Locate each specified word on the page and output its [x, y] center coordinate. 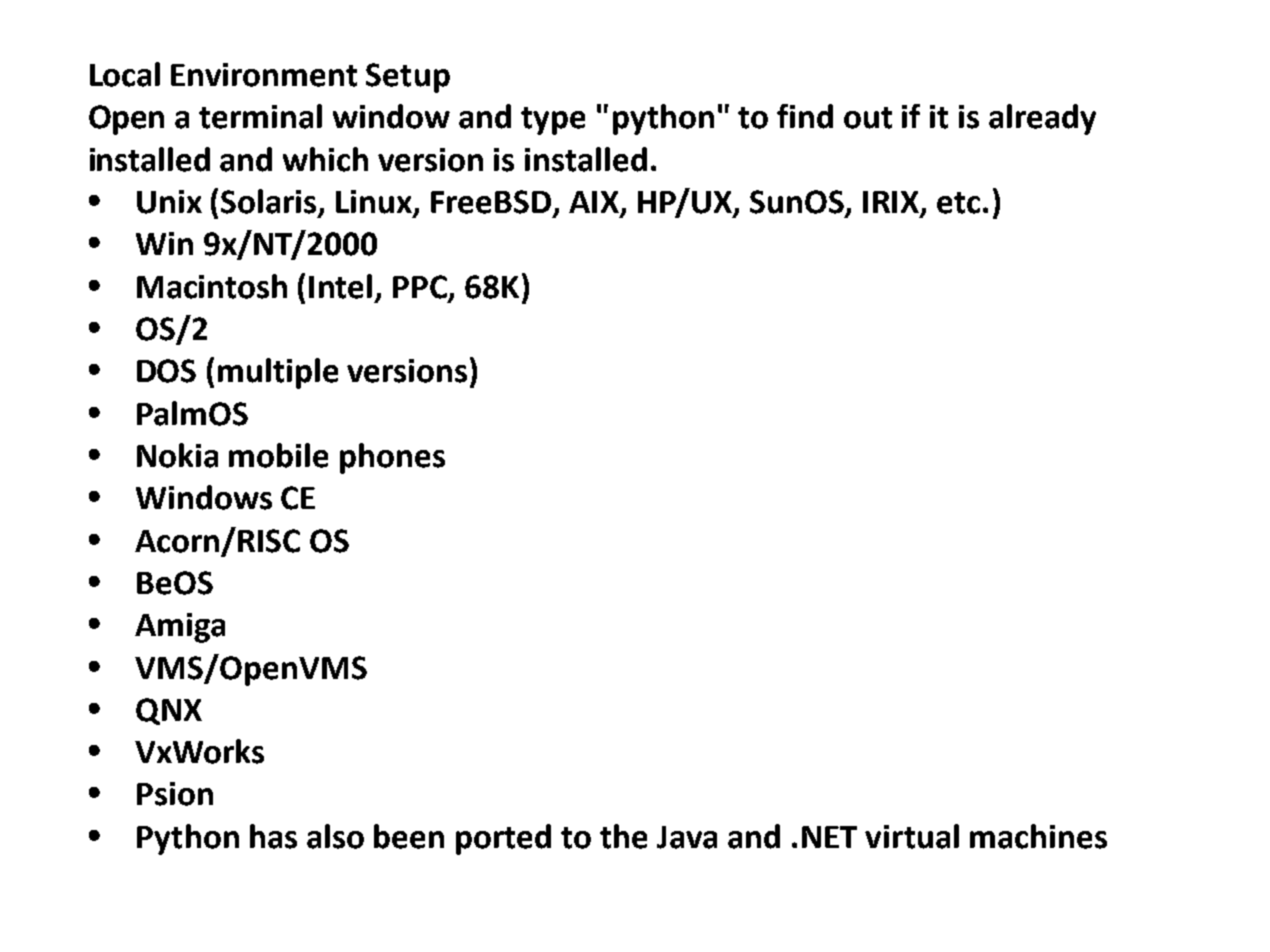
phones [392, 458]
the [623, 836]
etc [958, 203]
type [553, 121]
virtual [912, 836]
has [273, 836]
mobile [278, 455]
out [868, 118]
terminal [260, 116]
